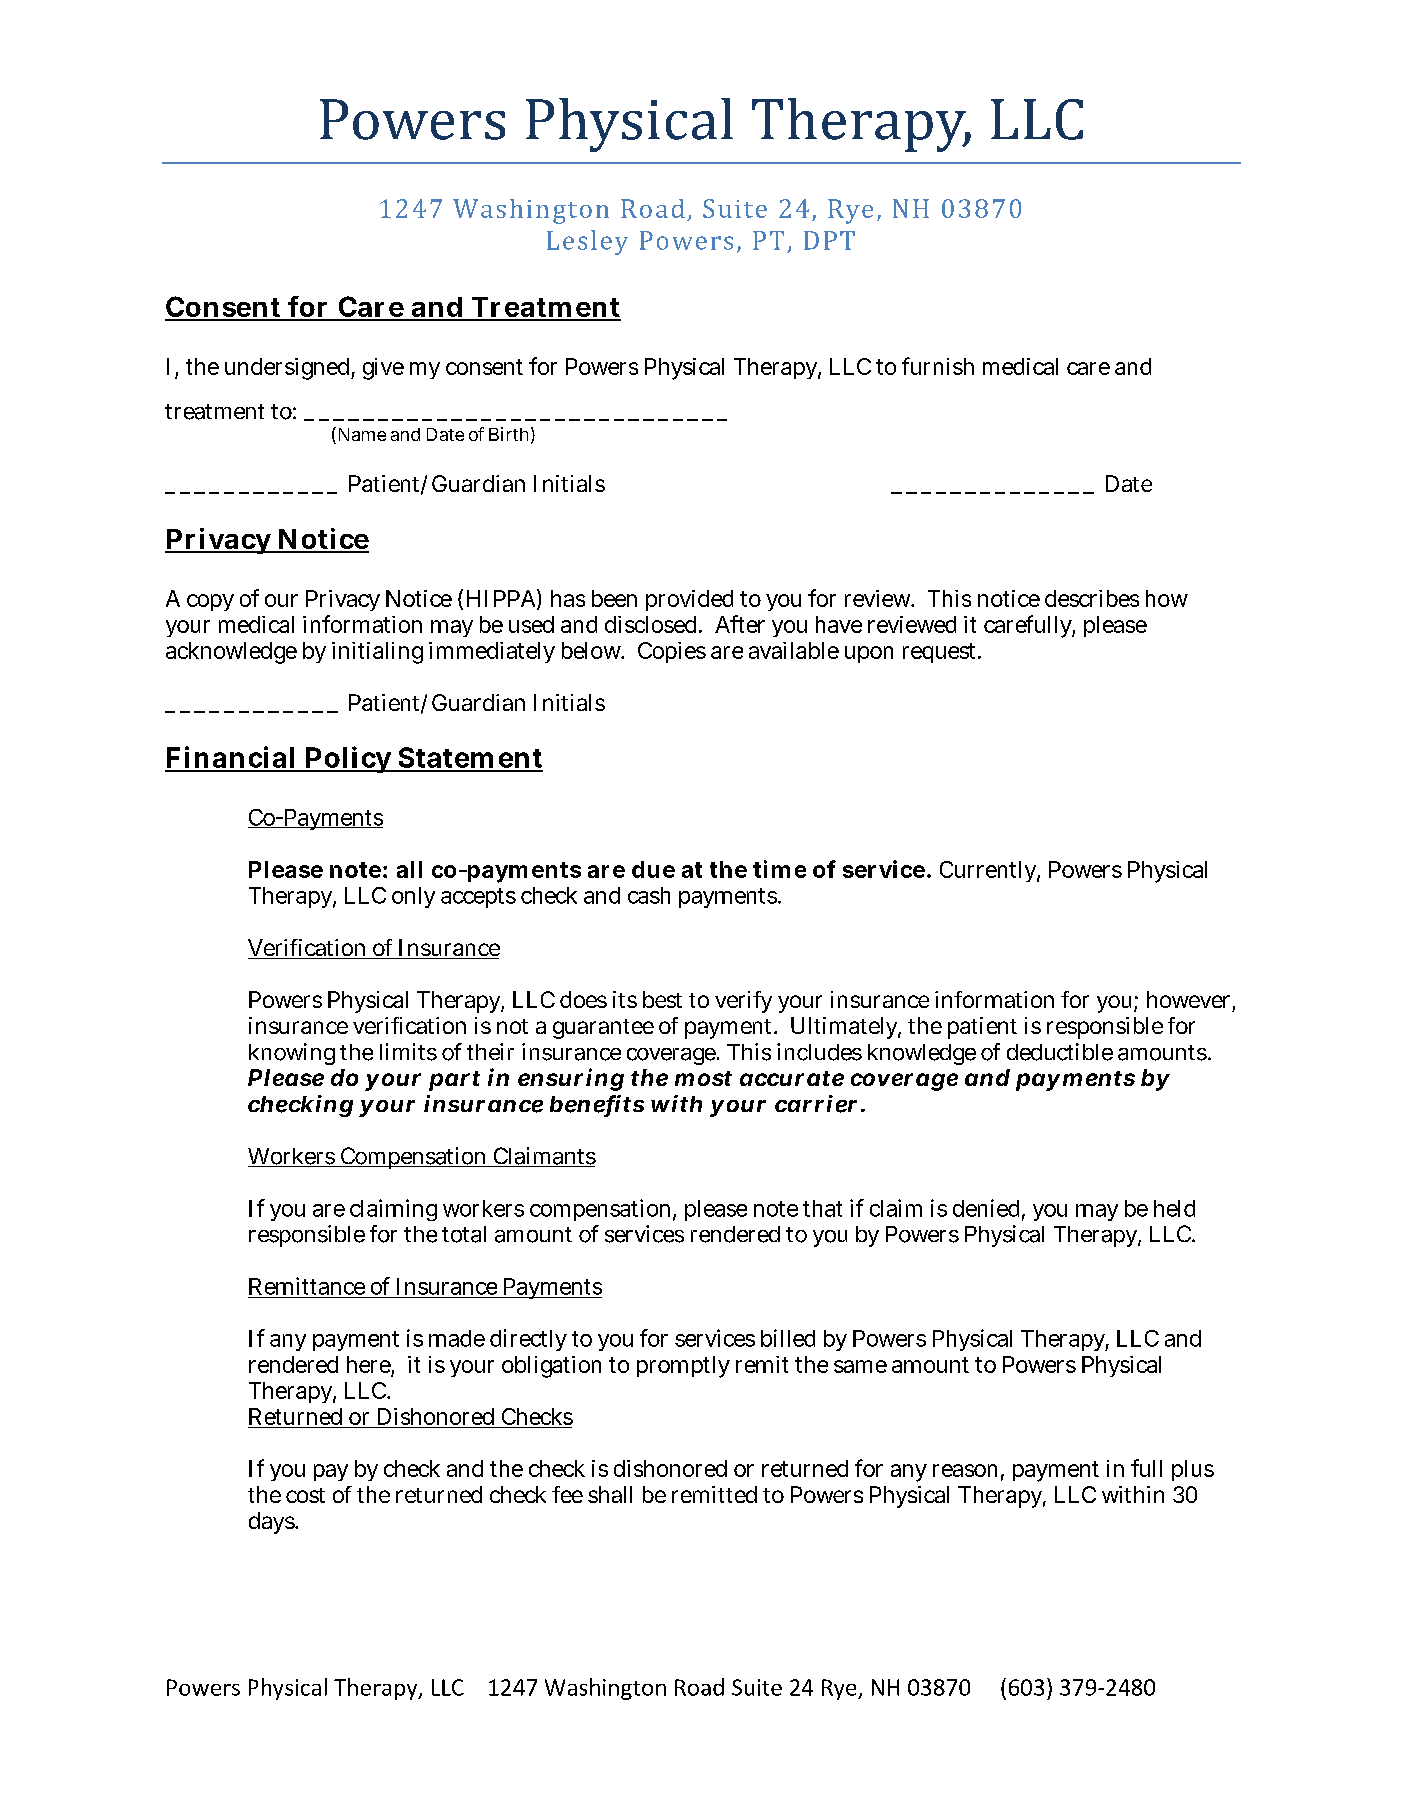 This image has width=1403, height=1816. Describe the element at coordinates (938, 366) in the image. I see `furnish` at that location.
